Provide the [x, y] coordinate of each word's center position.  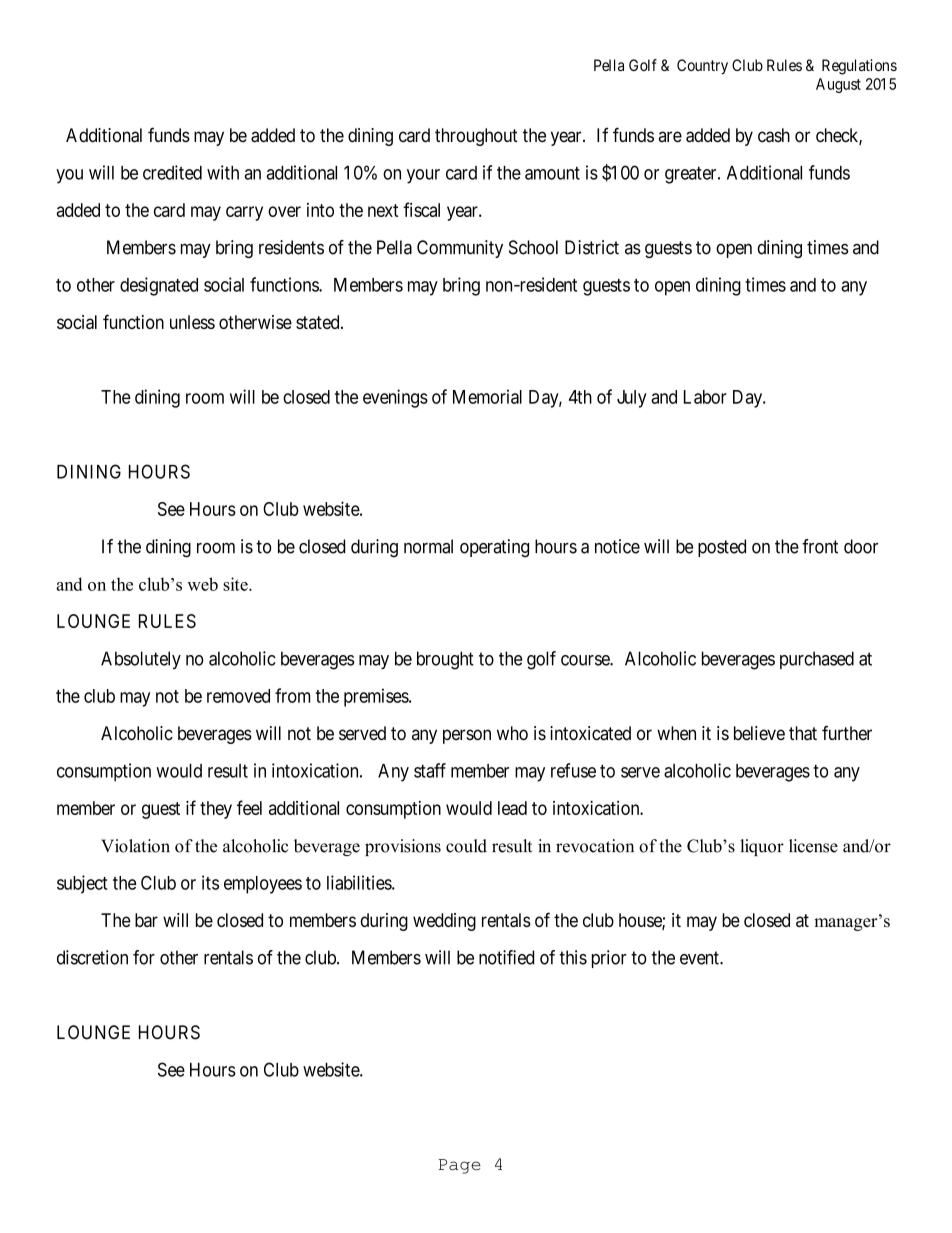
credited [172, 172]
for [144, 957]
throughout [476, 137]
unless [192, 322]
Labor [705, 397]
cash [774, 135]
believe [759, 733]
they [216, 810]
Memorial [487, 396]
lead [512, 808]
